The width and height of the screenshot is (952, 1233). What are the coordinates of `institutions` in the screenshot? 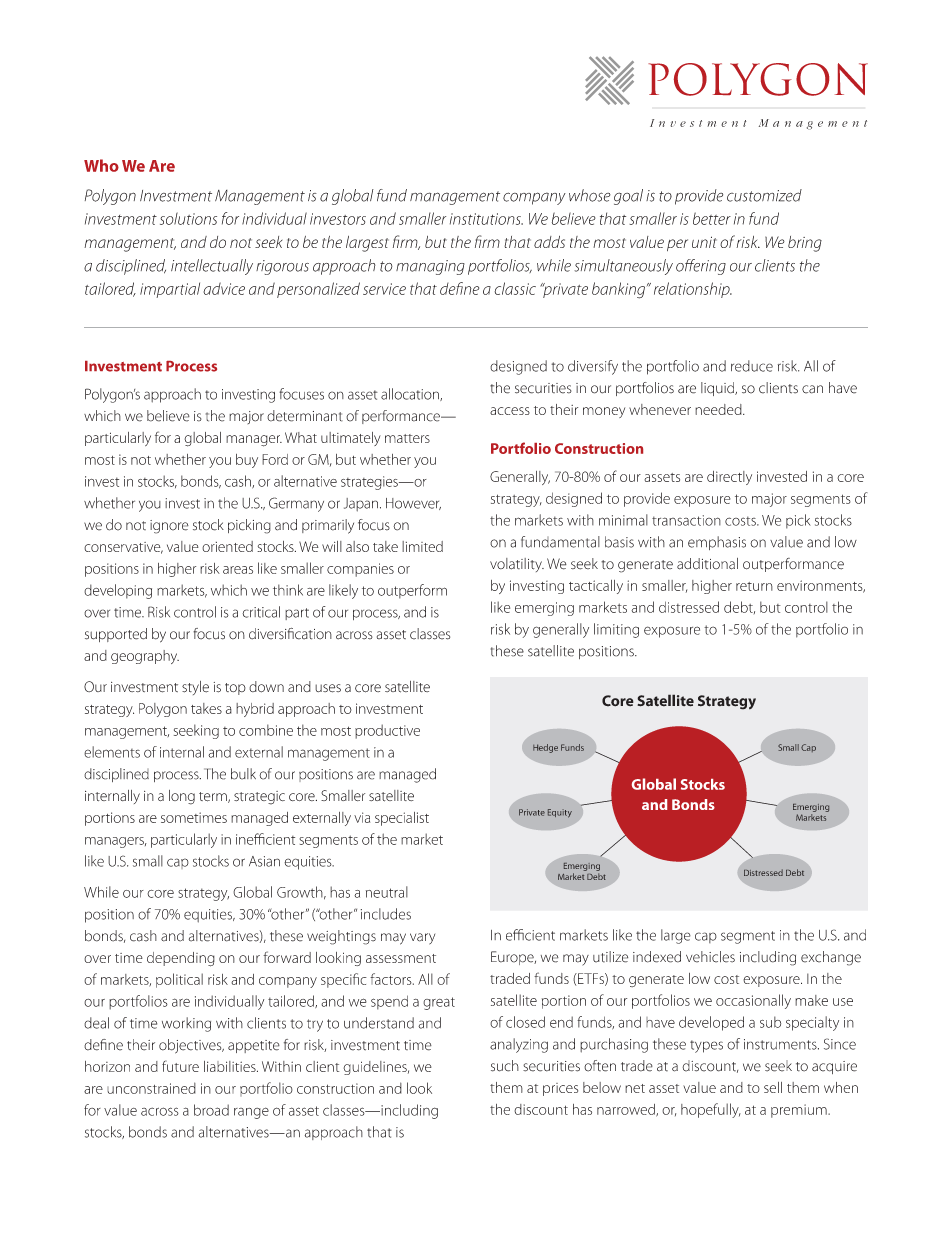 It's located at (486, 219).
